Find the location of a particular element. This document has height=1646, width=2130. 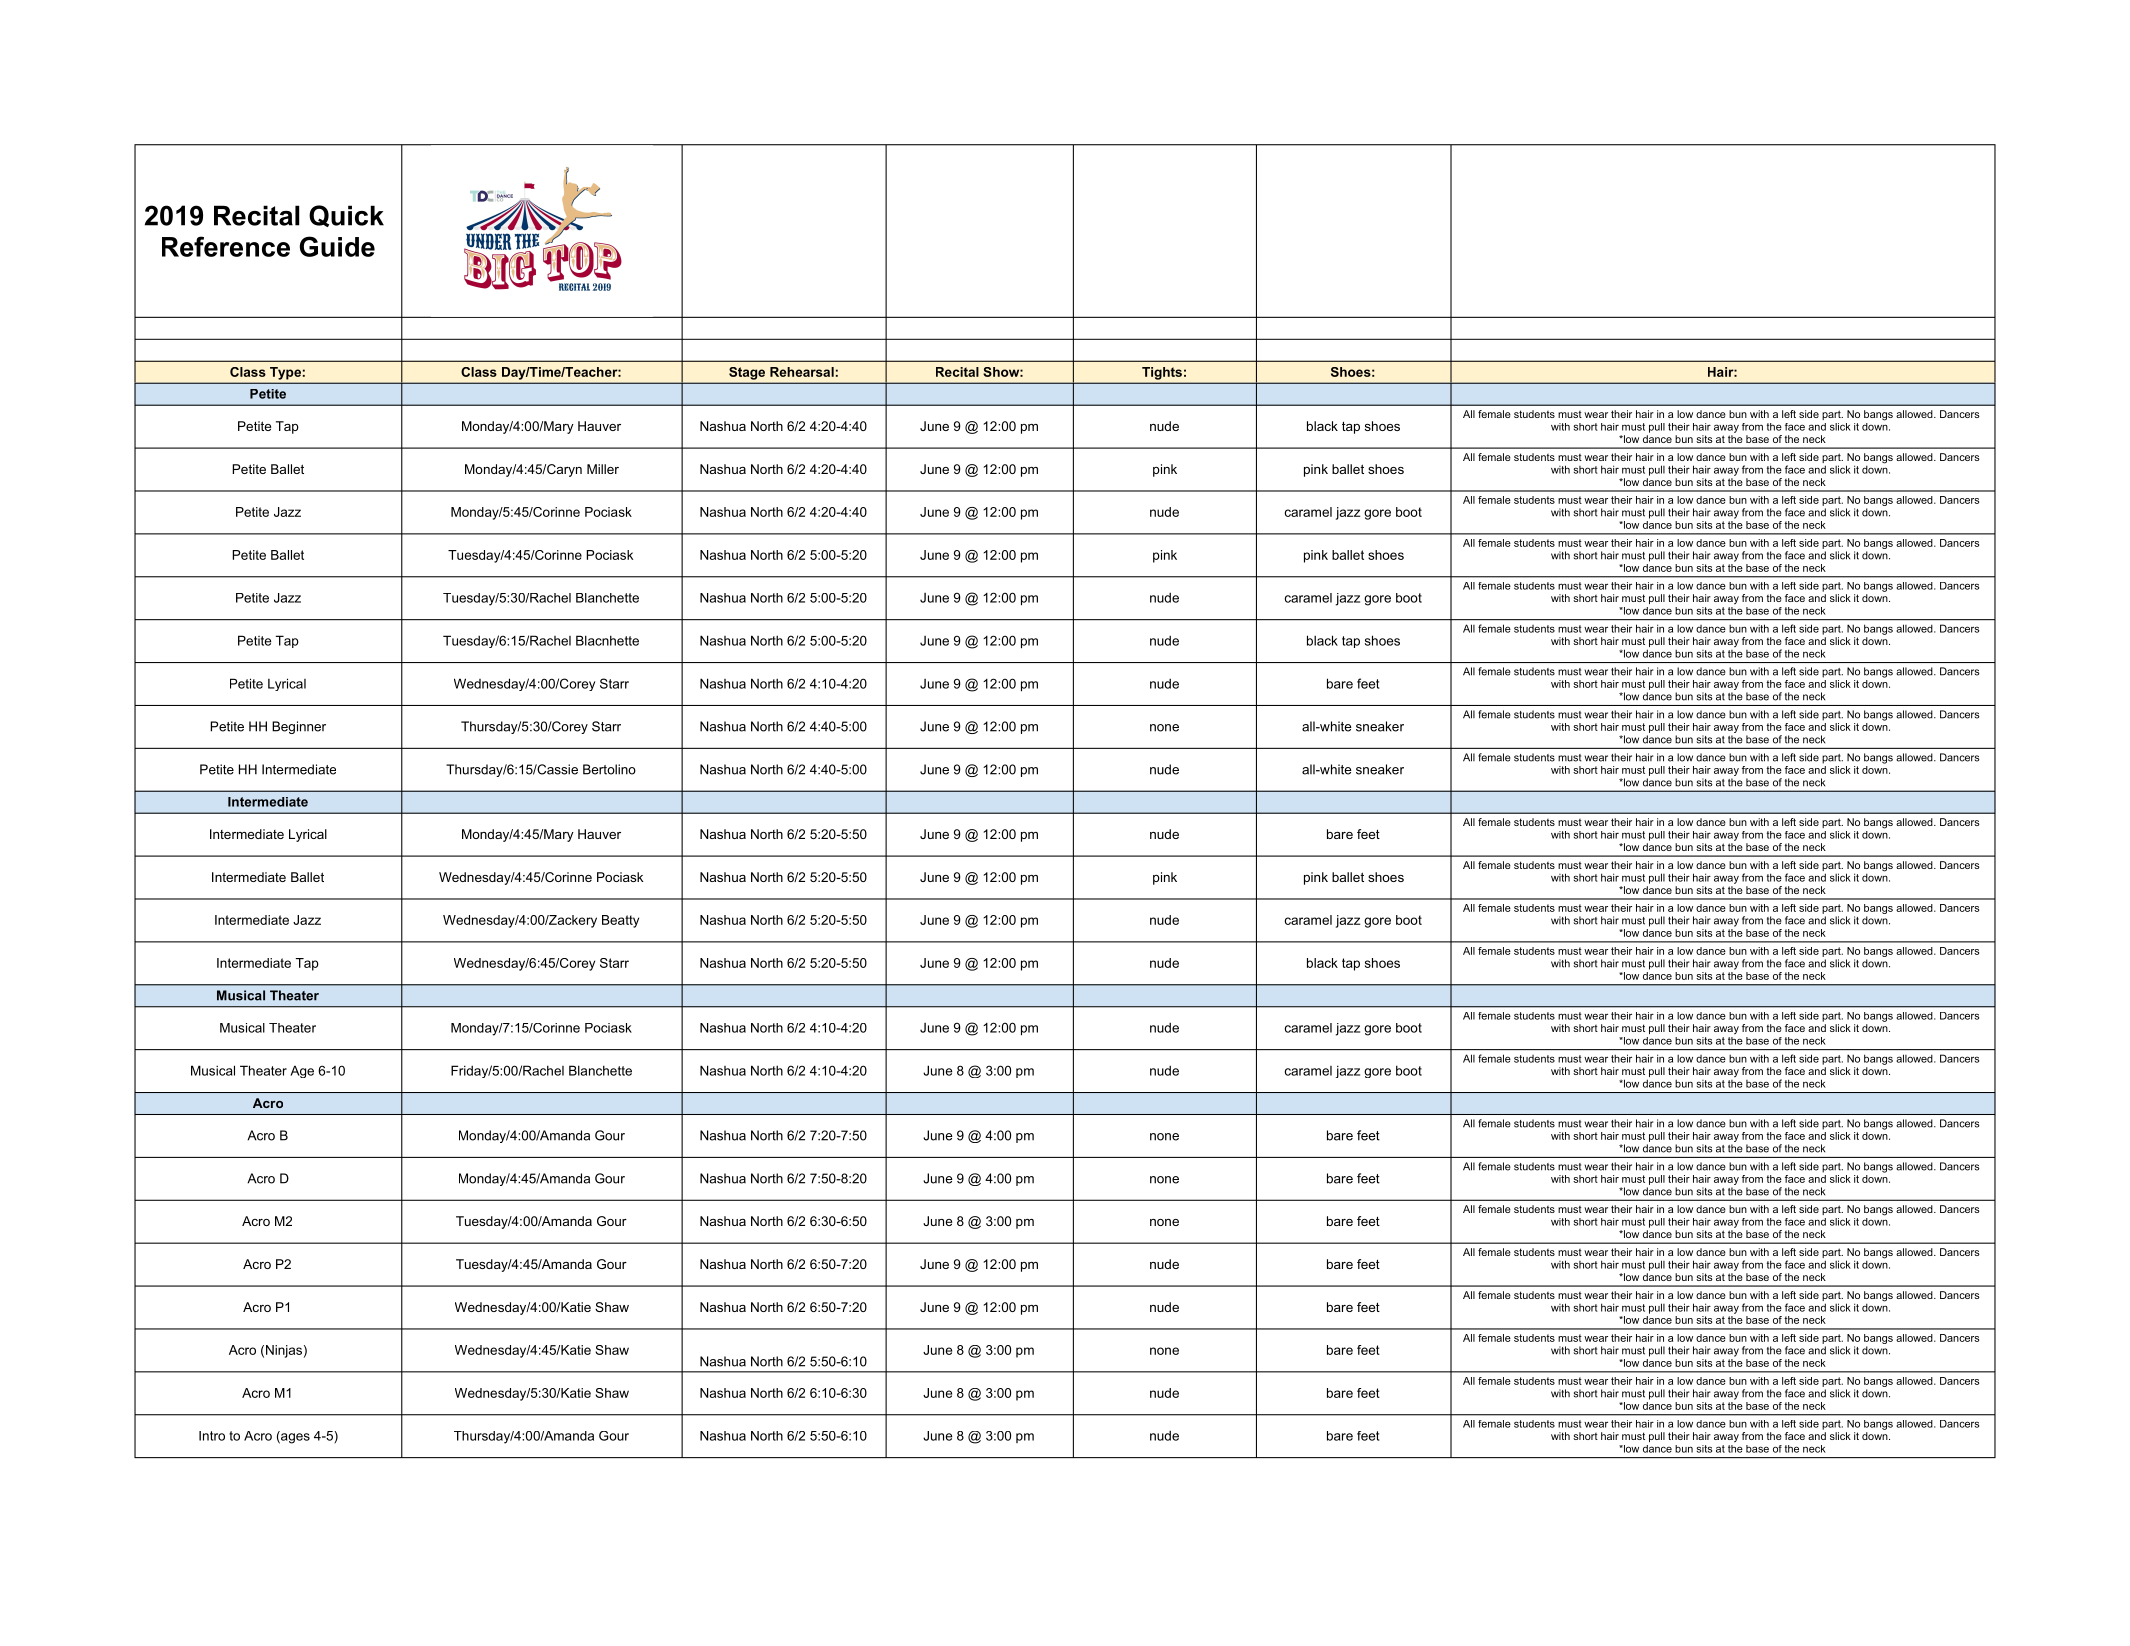

Guide is located at coordinates (337, 246).
